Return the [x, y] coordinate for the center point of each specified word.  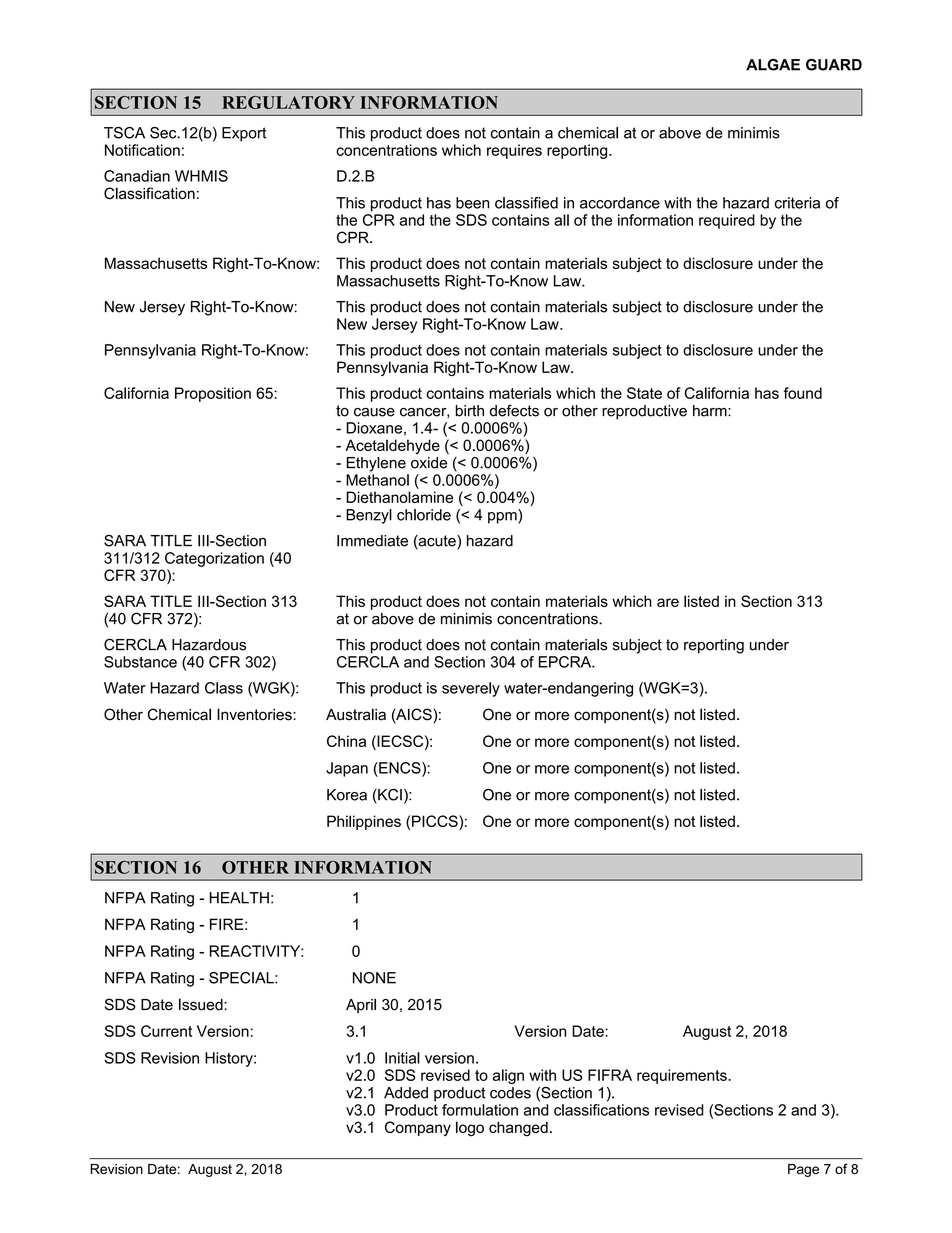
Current [166, 1031]
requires [514, 151]
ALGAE [773, 65]
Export [244, 134]
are [668, 602]
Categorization [214, 559]
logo [470, 1129]
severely [471, 689]
